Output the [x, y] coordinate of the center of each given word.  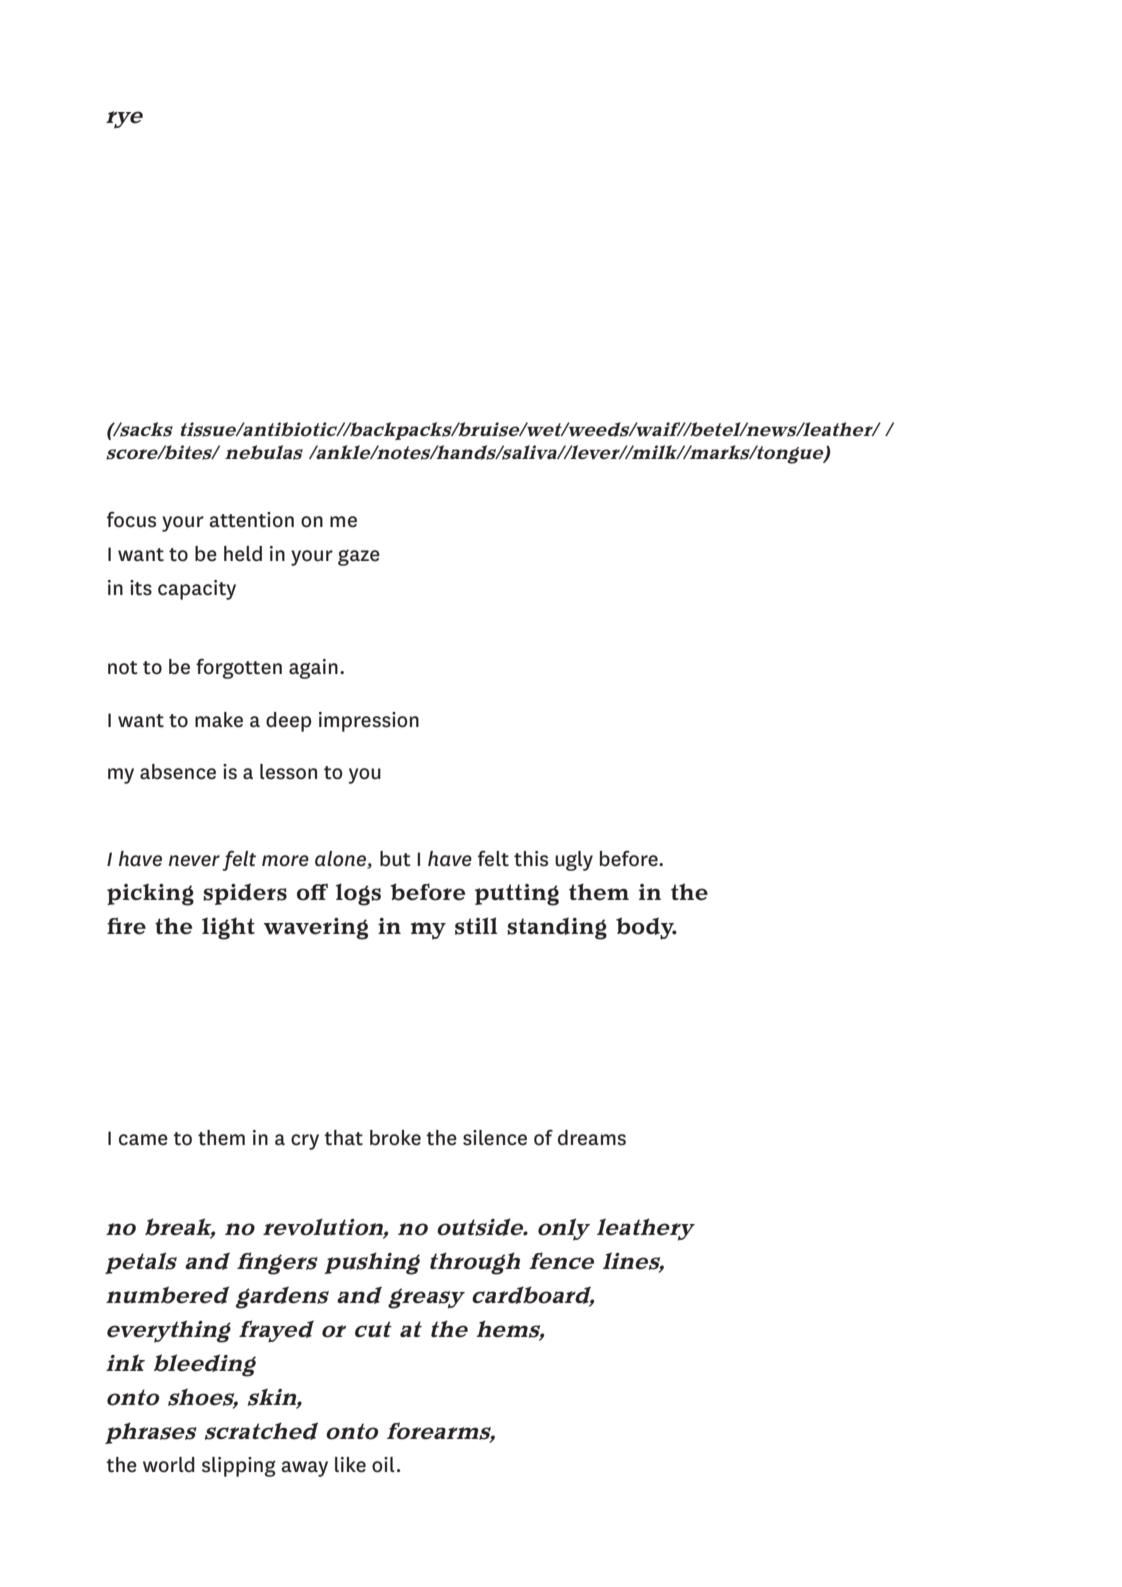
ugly [574, 861]
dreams [592, 1138]
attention [251, 520]
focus [131, 519]
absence [178, 772]
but [395, 859]
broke [395, 1138]
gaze [359, 557]
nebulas [264, 452]
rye [124, 120]
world [169, 1465]
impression [369, 722]
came [143, 1140]
